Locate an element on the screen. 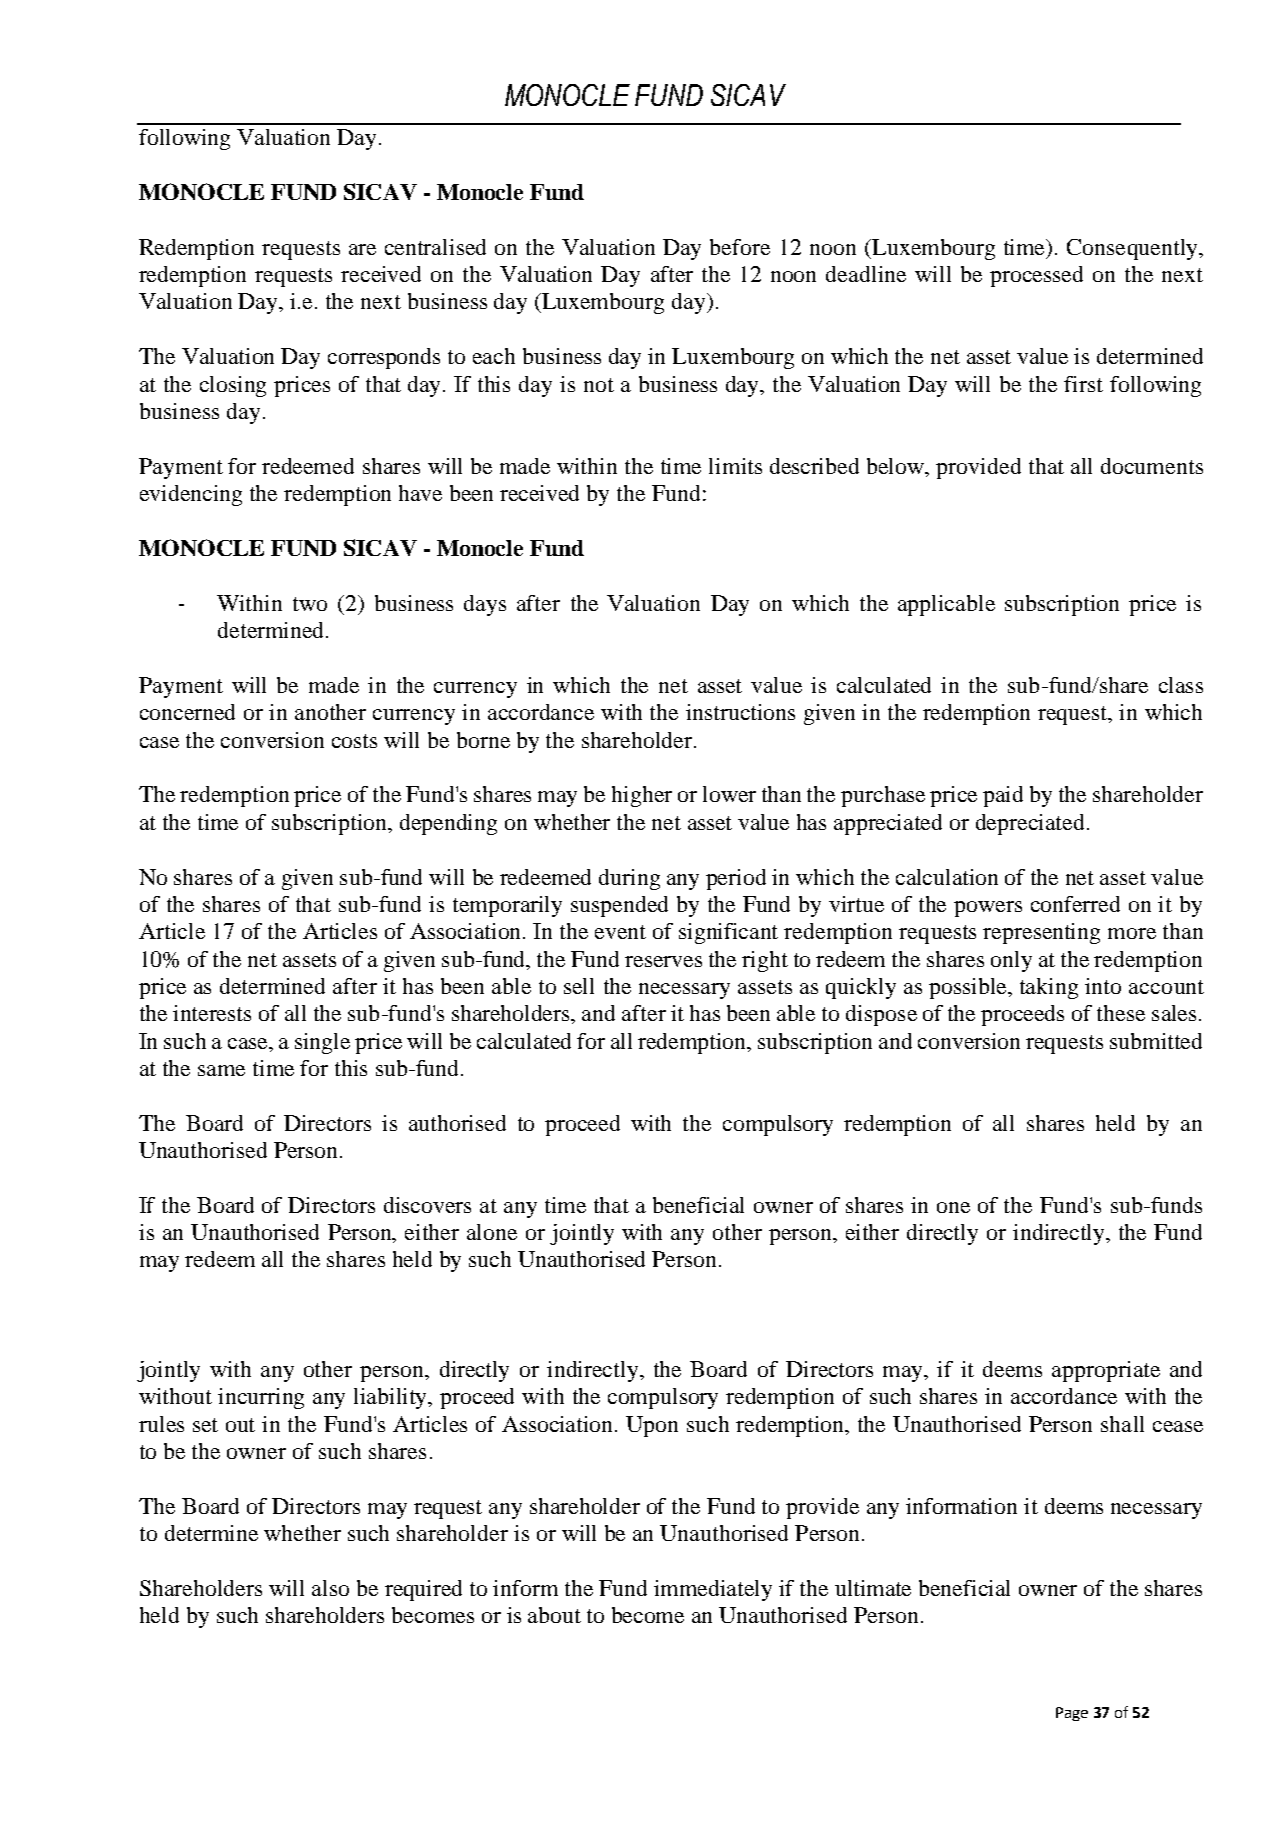 The width and height of the screenshot is (1288, 1821). processed is located at coordinates (1036, 276).
